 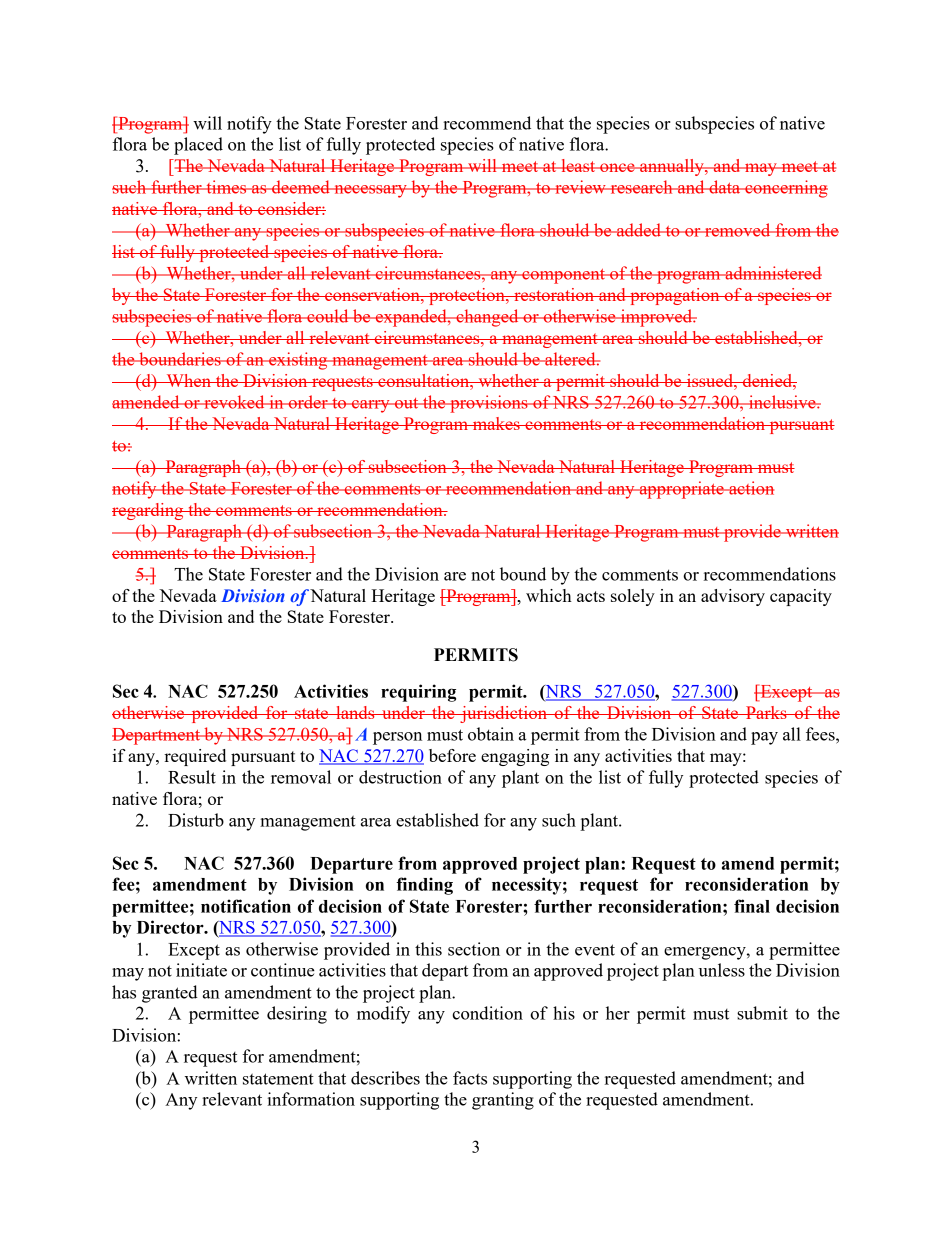 What do you see at coordinates (370, 191) in the page?
I see `necessary` at bounding box center [370, 191].
